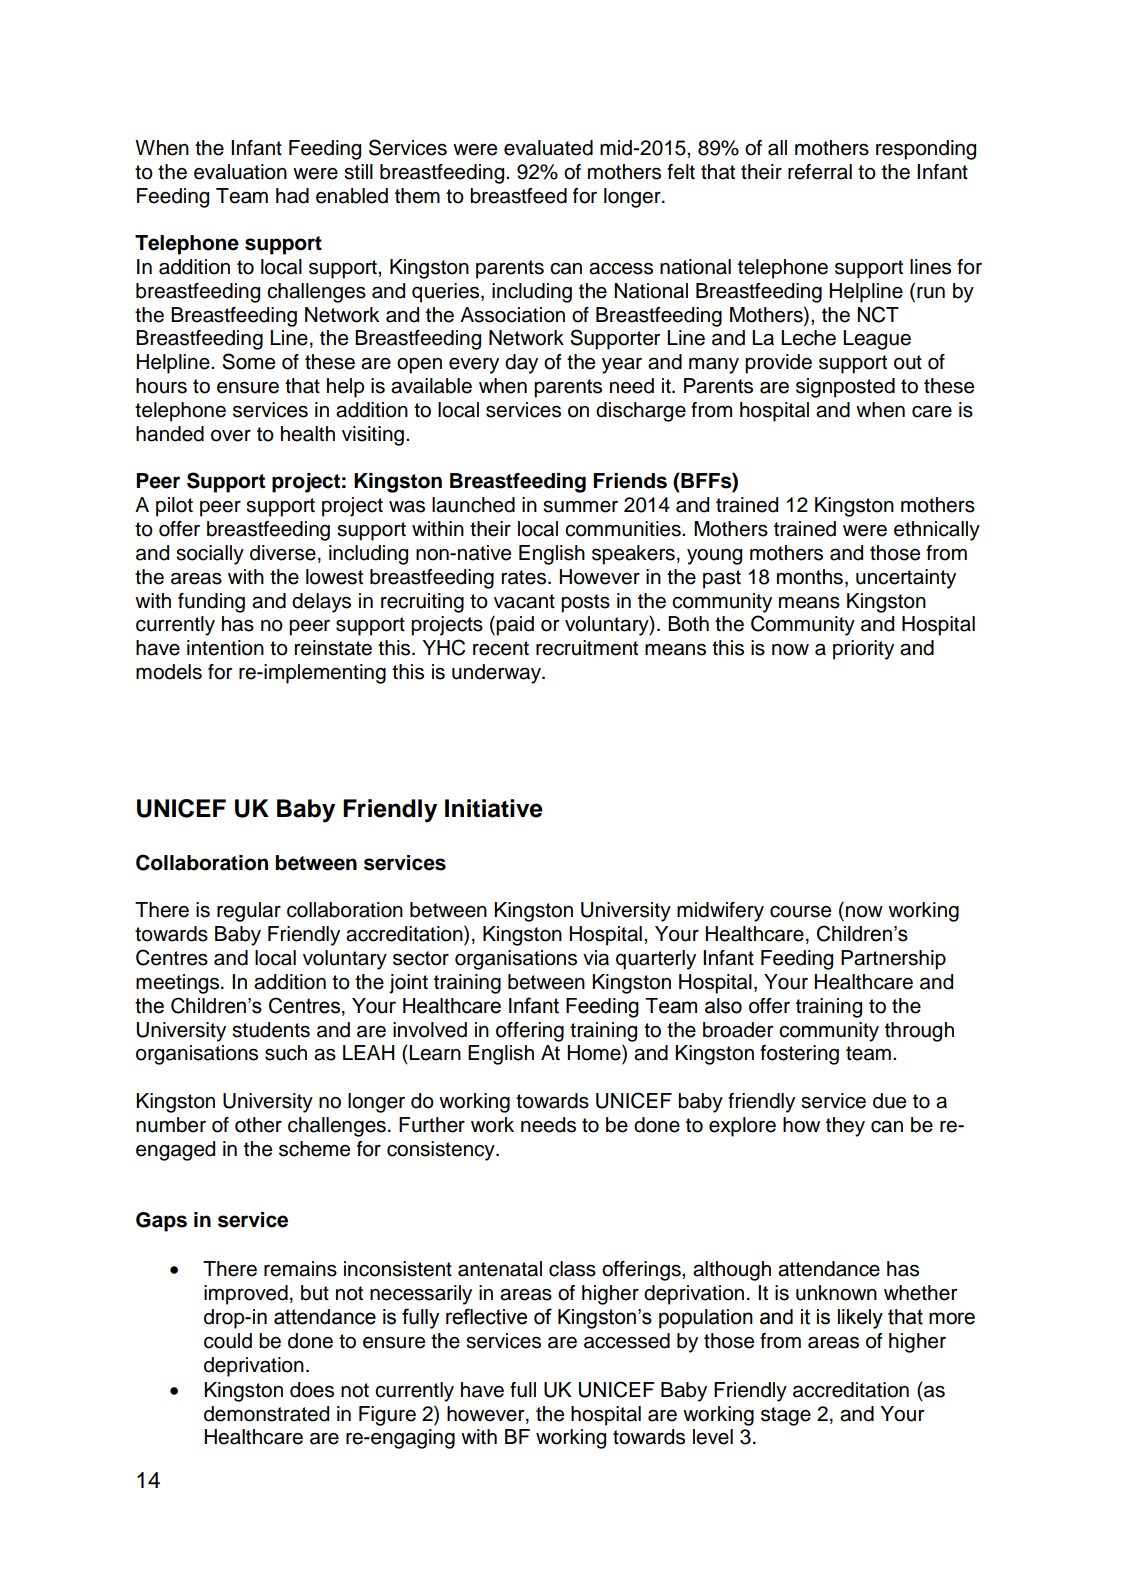  I want to click on referral, so click(820, 172).
